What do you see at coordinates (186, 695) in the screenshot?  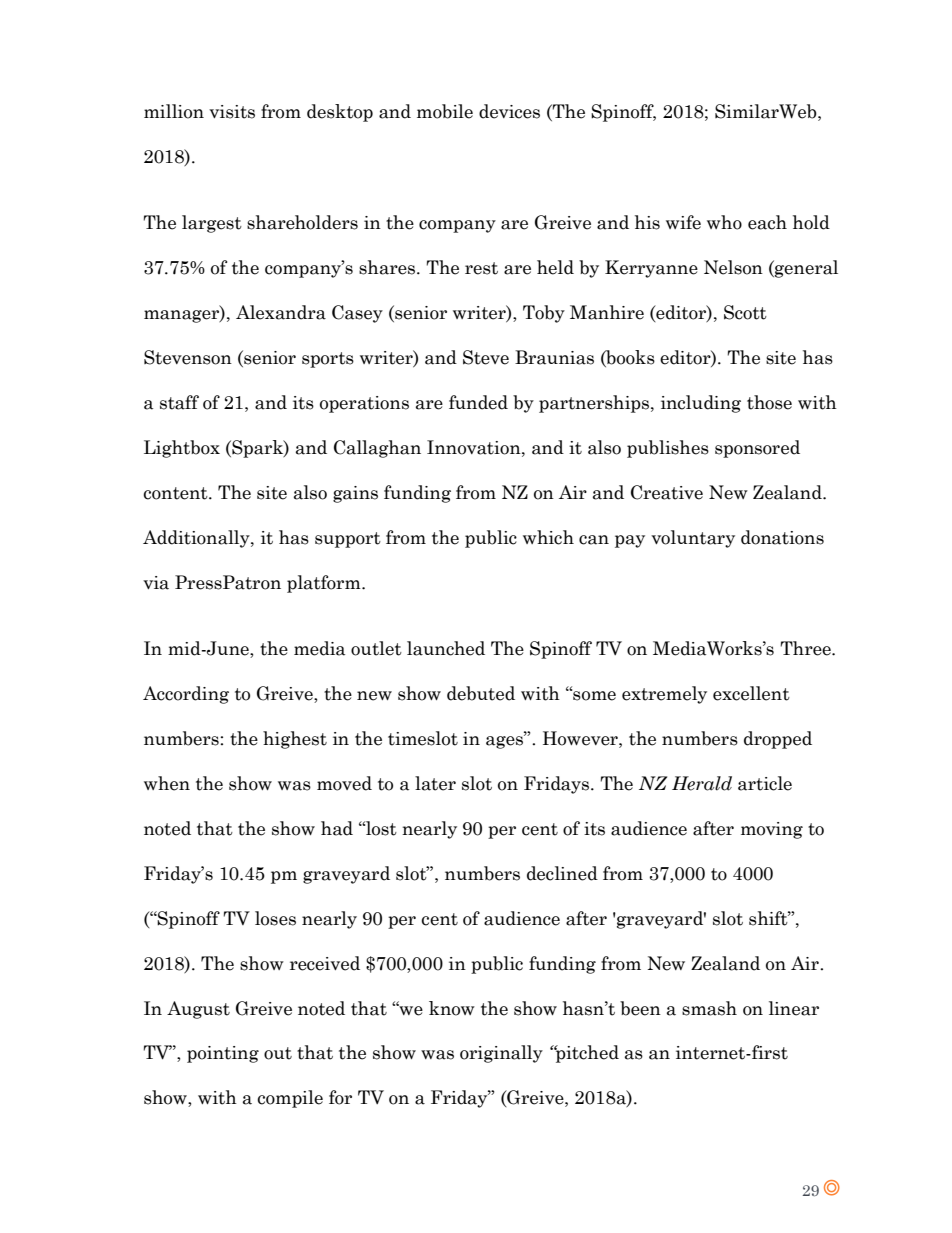 I see `According` at bounding box center [186, 695].
